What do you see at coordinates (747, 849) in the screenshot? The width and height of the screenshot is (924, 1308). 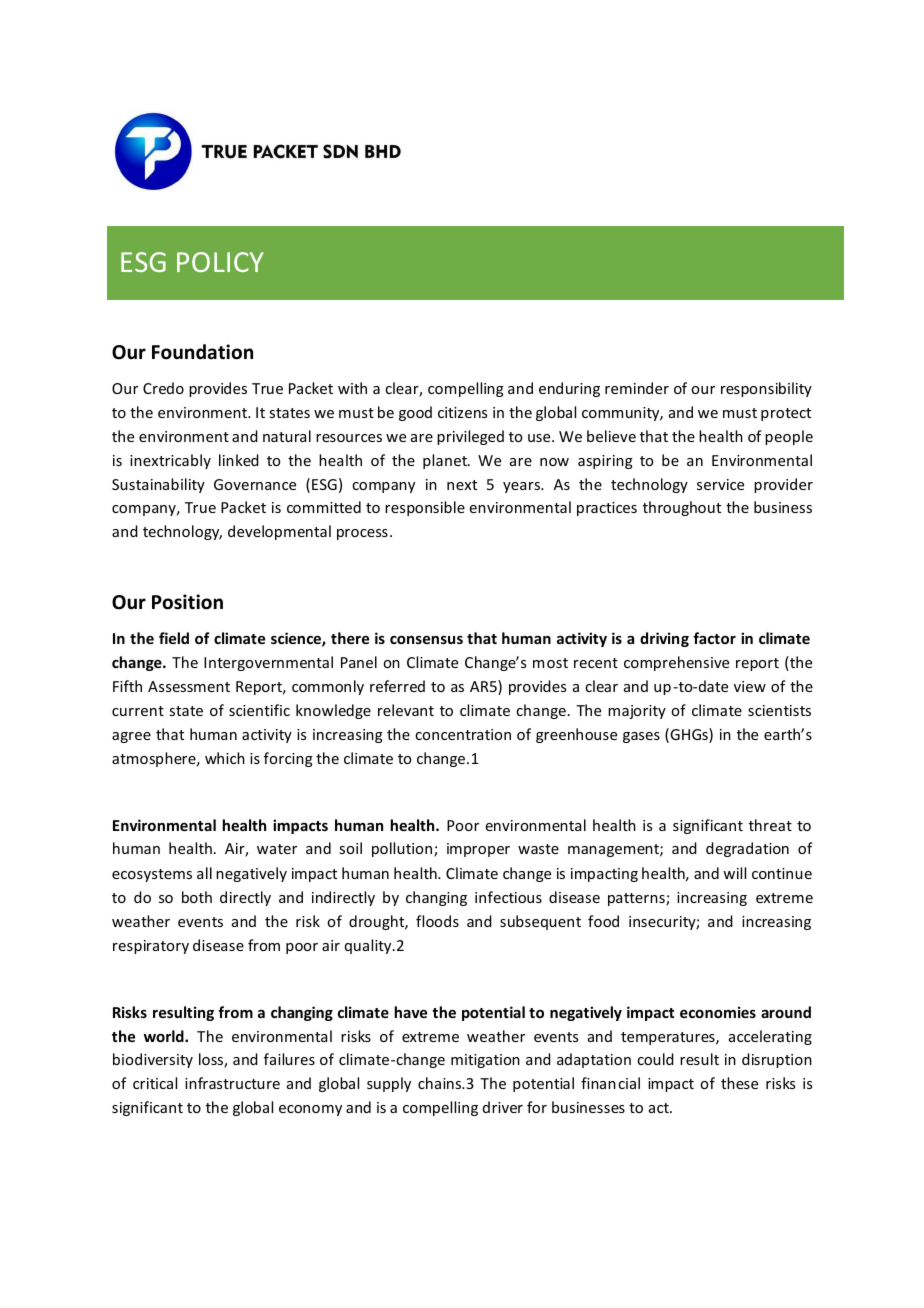 I see `degradation` at bounding box center [747, 849].
